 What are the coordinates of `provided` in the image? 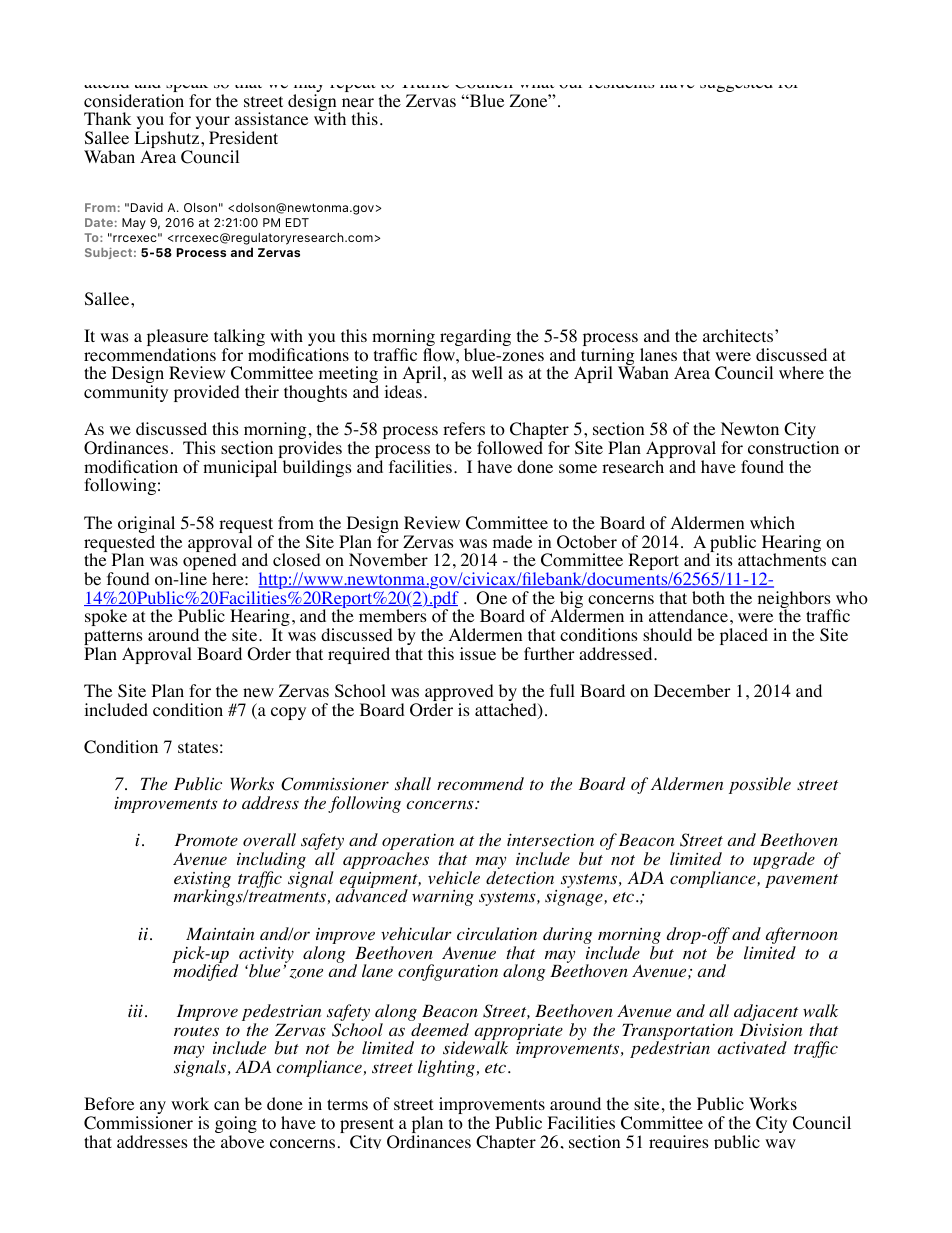 It's located at (207, 393).
